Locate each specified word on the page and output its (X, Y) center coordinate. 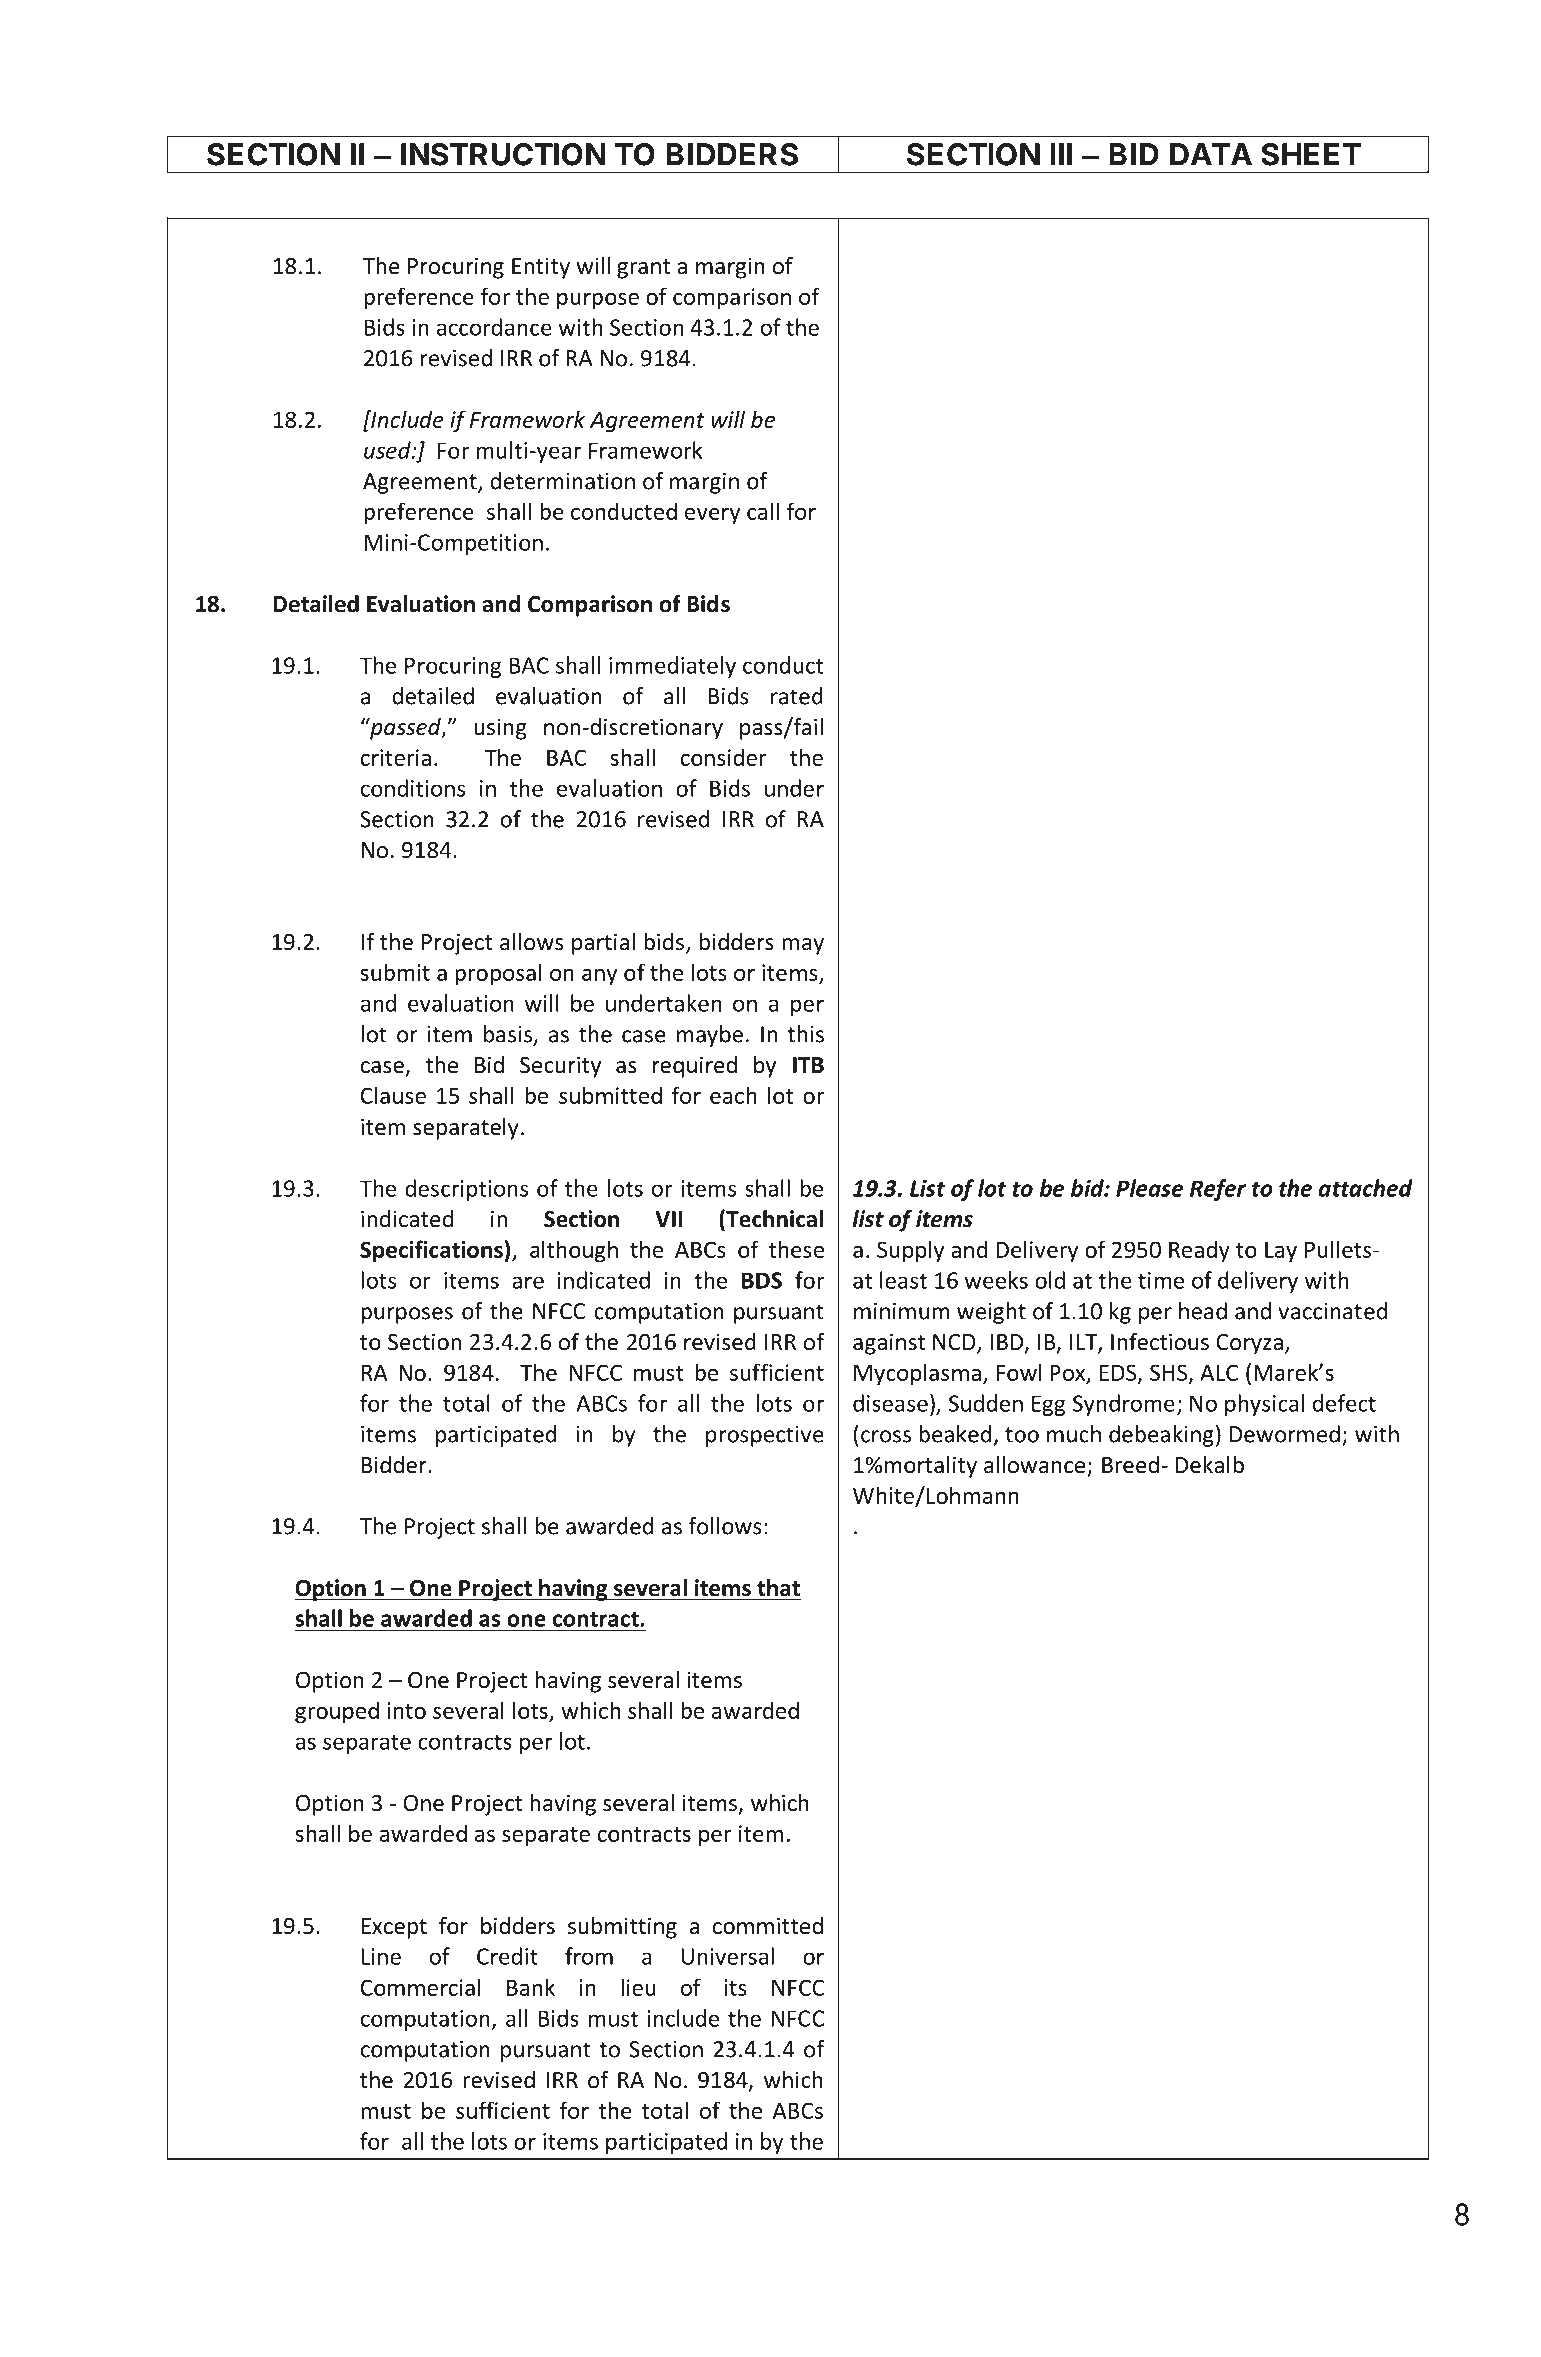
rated (797, 696)
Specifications (432, 1251)
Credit (507, 1956)
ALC (1219, 1372)
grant (643, 269)
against (889, 1344)
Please (1149, 1188)
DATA (1211, 154)
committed (768, 1926)
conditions (413, 788)
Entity (541, 268)
